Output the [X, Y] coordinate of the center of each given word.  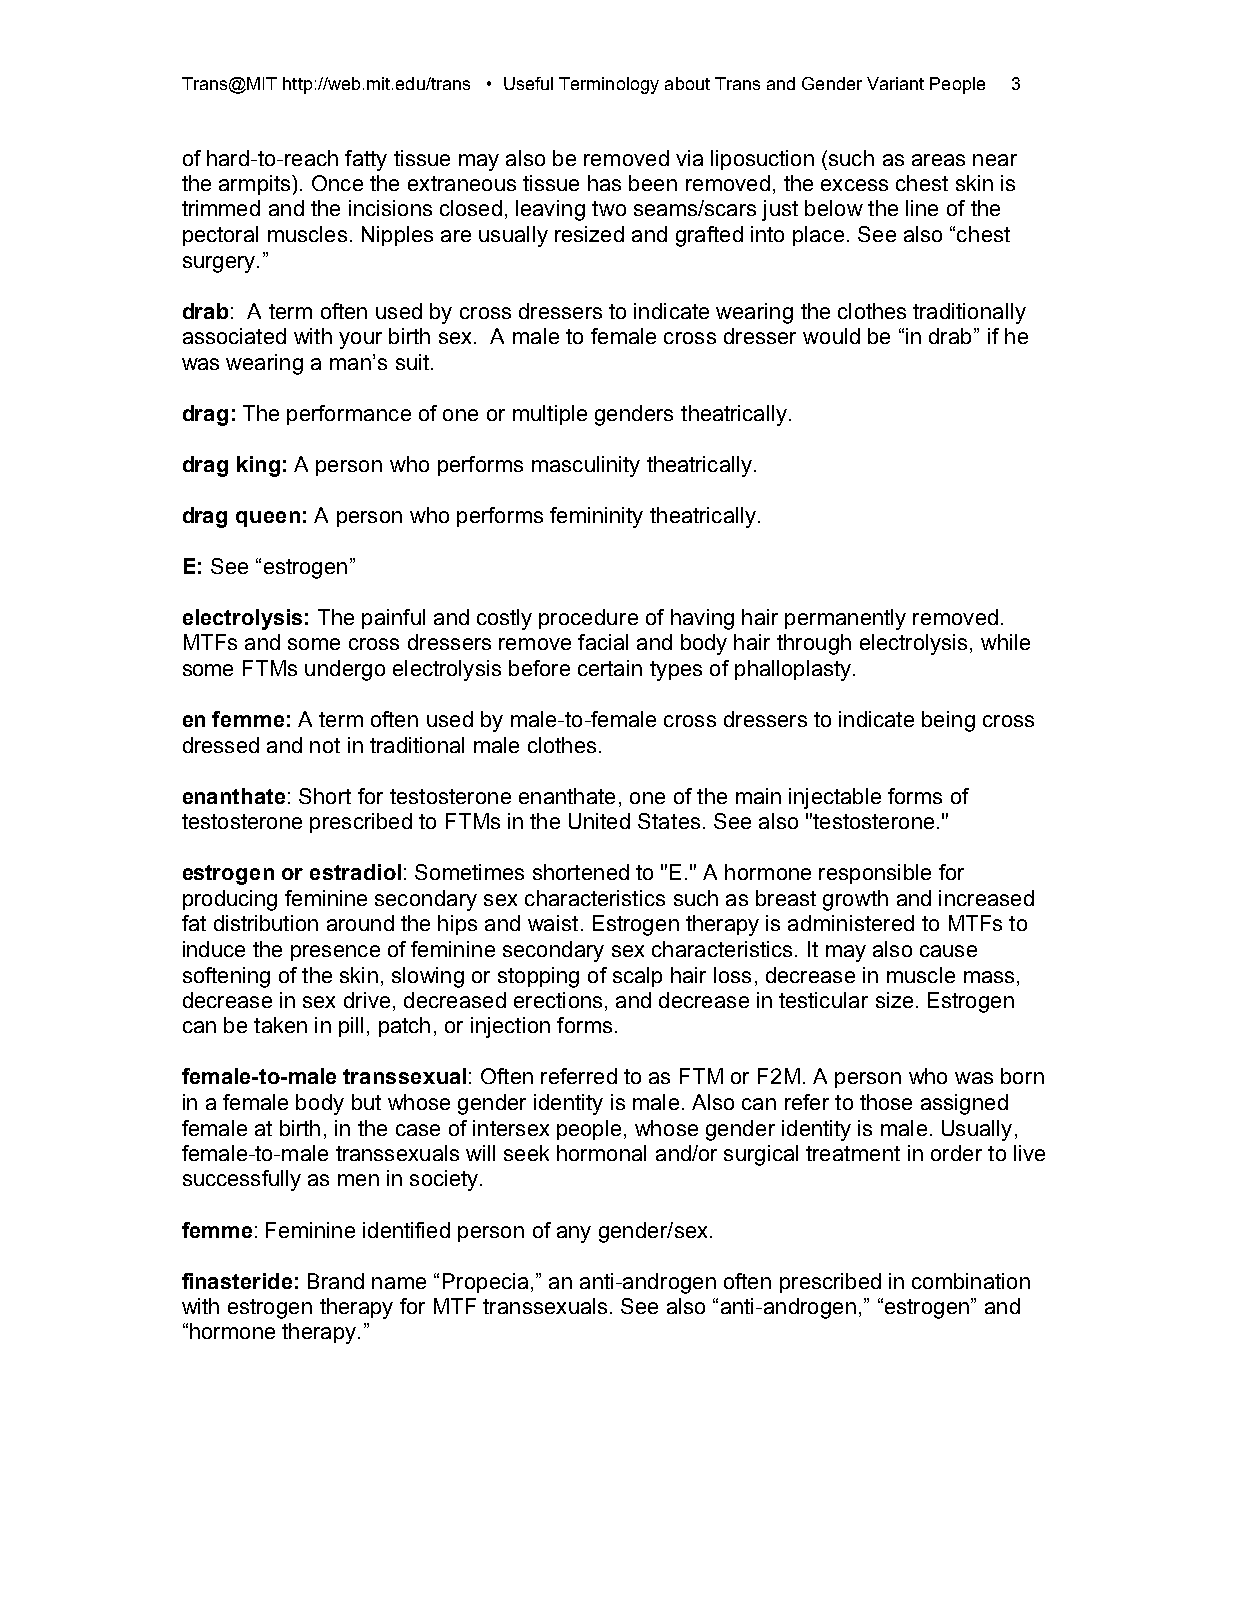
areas [938, 160]
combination [971, 1281]
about [687, 83]
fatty [366, 160]
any [574, 1234]
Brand [336, 1281]
